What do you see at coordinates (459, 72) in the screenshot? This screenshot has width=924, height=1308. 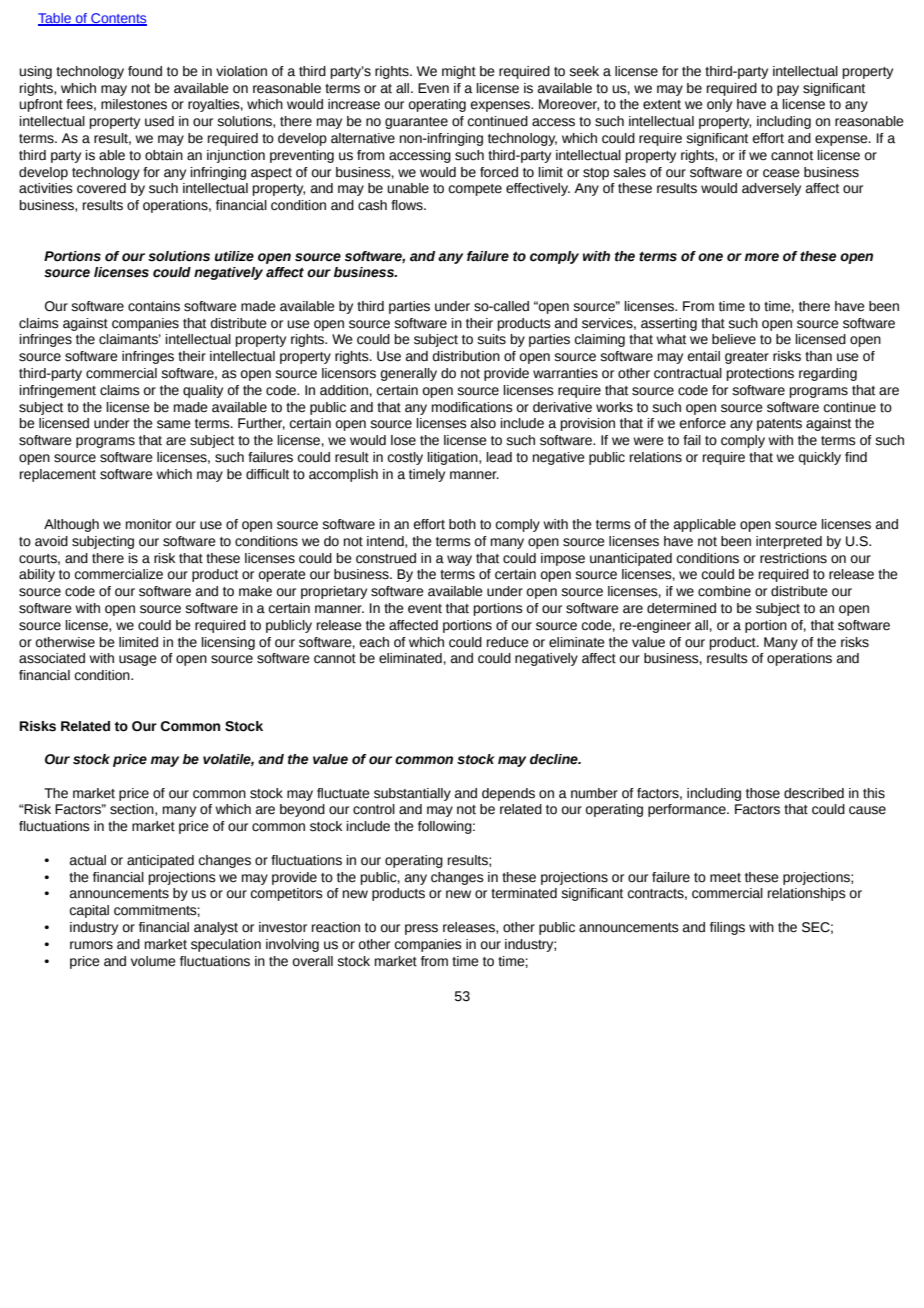 I see `might` at bounding box center [459, 72].
